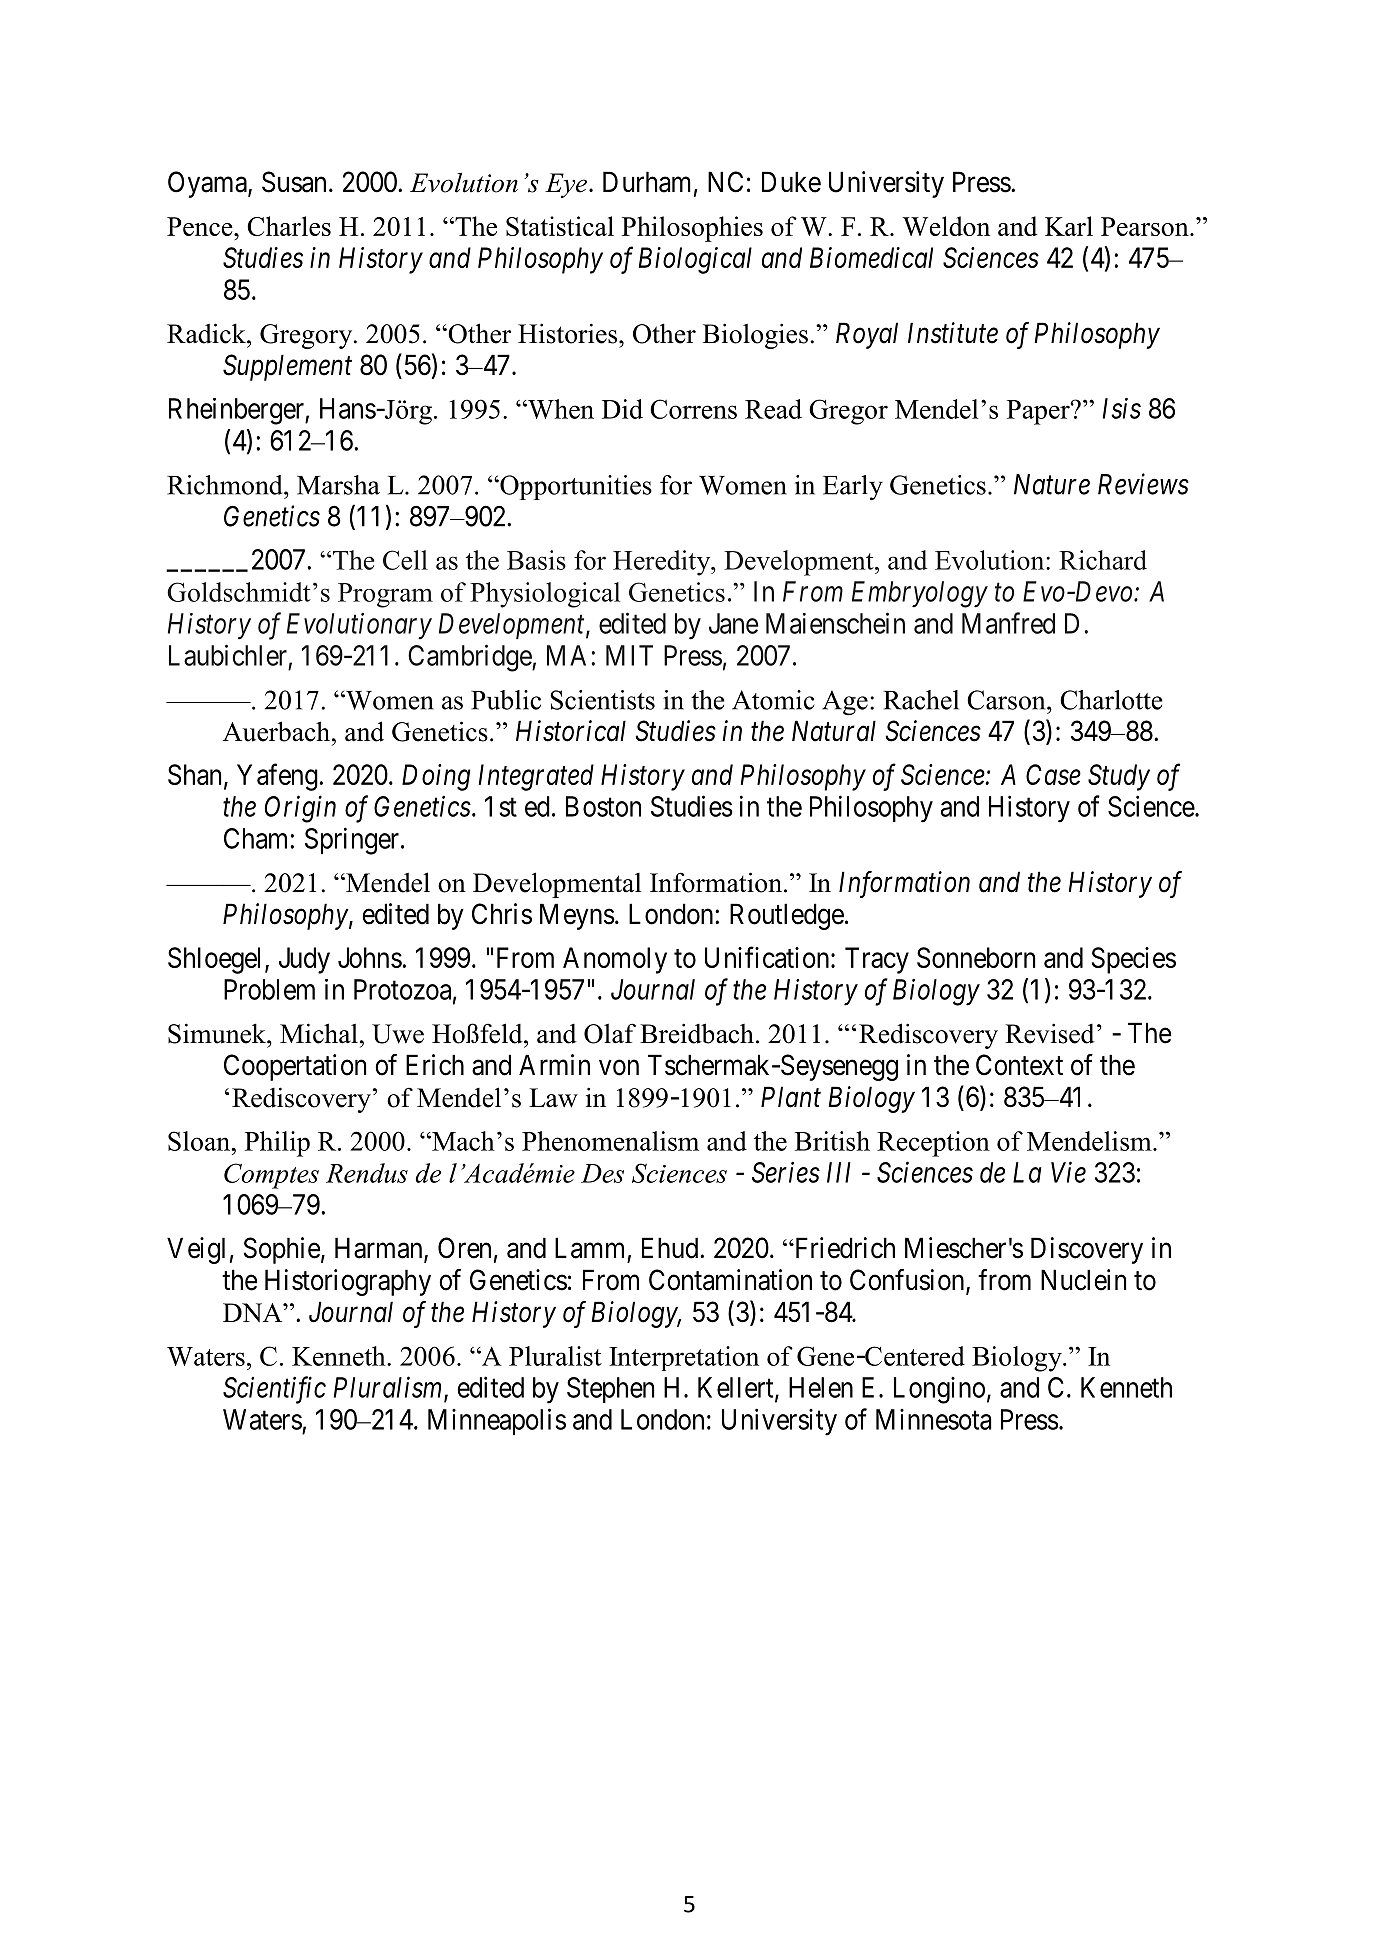  Describe the element at coordinates (1069, 226) in the screenshot. I see `Karl` at that location.
